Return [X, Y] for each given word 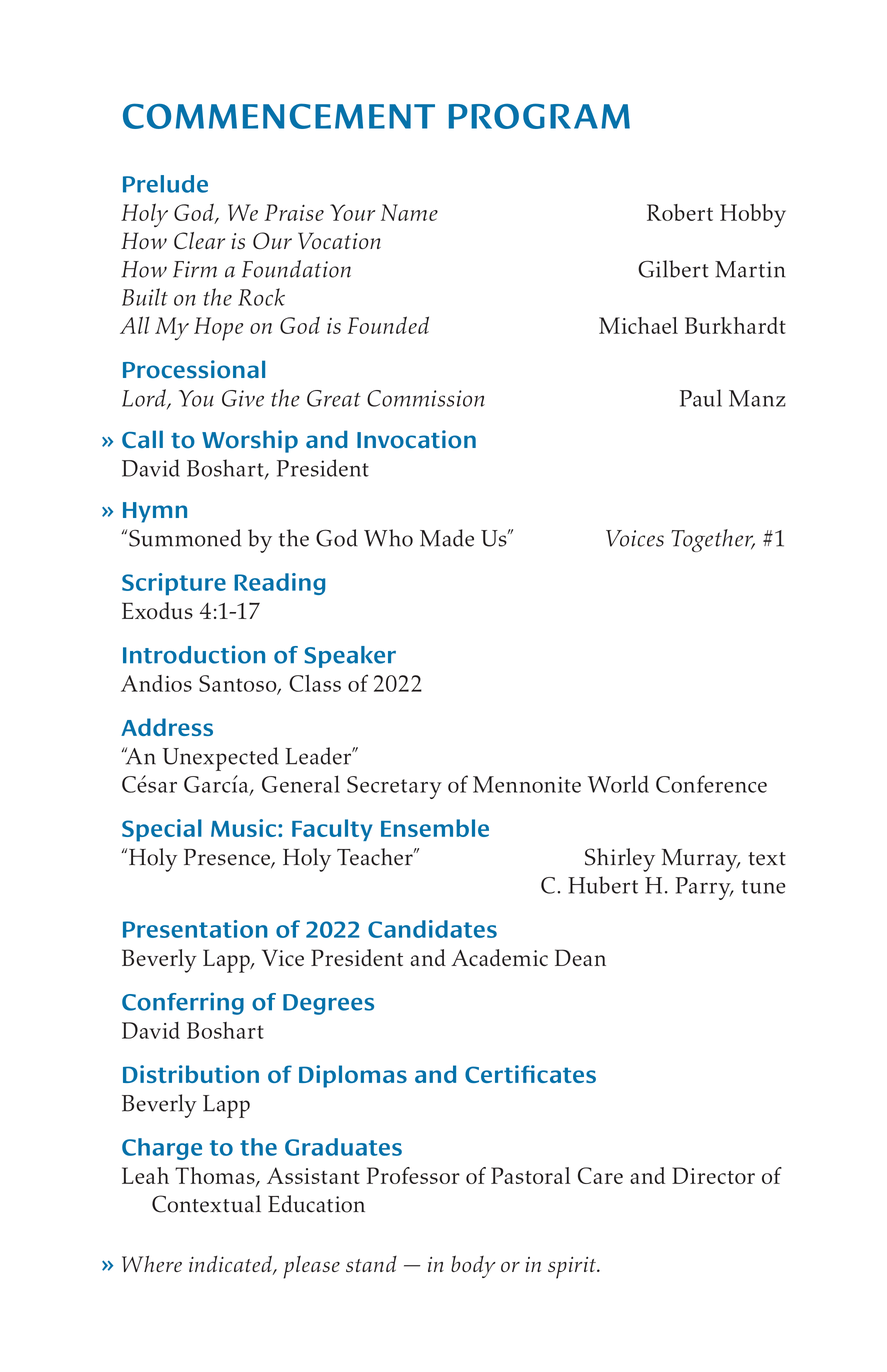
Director [713, 1175]
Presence [228, 858]
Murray [701, 860]
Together [713, 540]
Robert [680, 212]
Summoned [185, 538]
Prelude [165, 184]
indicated [231, 1265]
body [473, 1266]
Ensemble [435, 828]
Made [447, 538]
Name [409, 212]
